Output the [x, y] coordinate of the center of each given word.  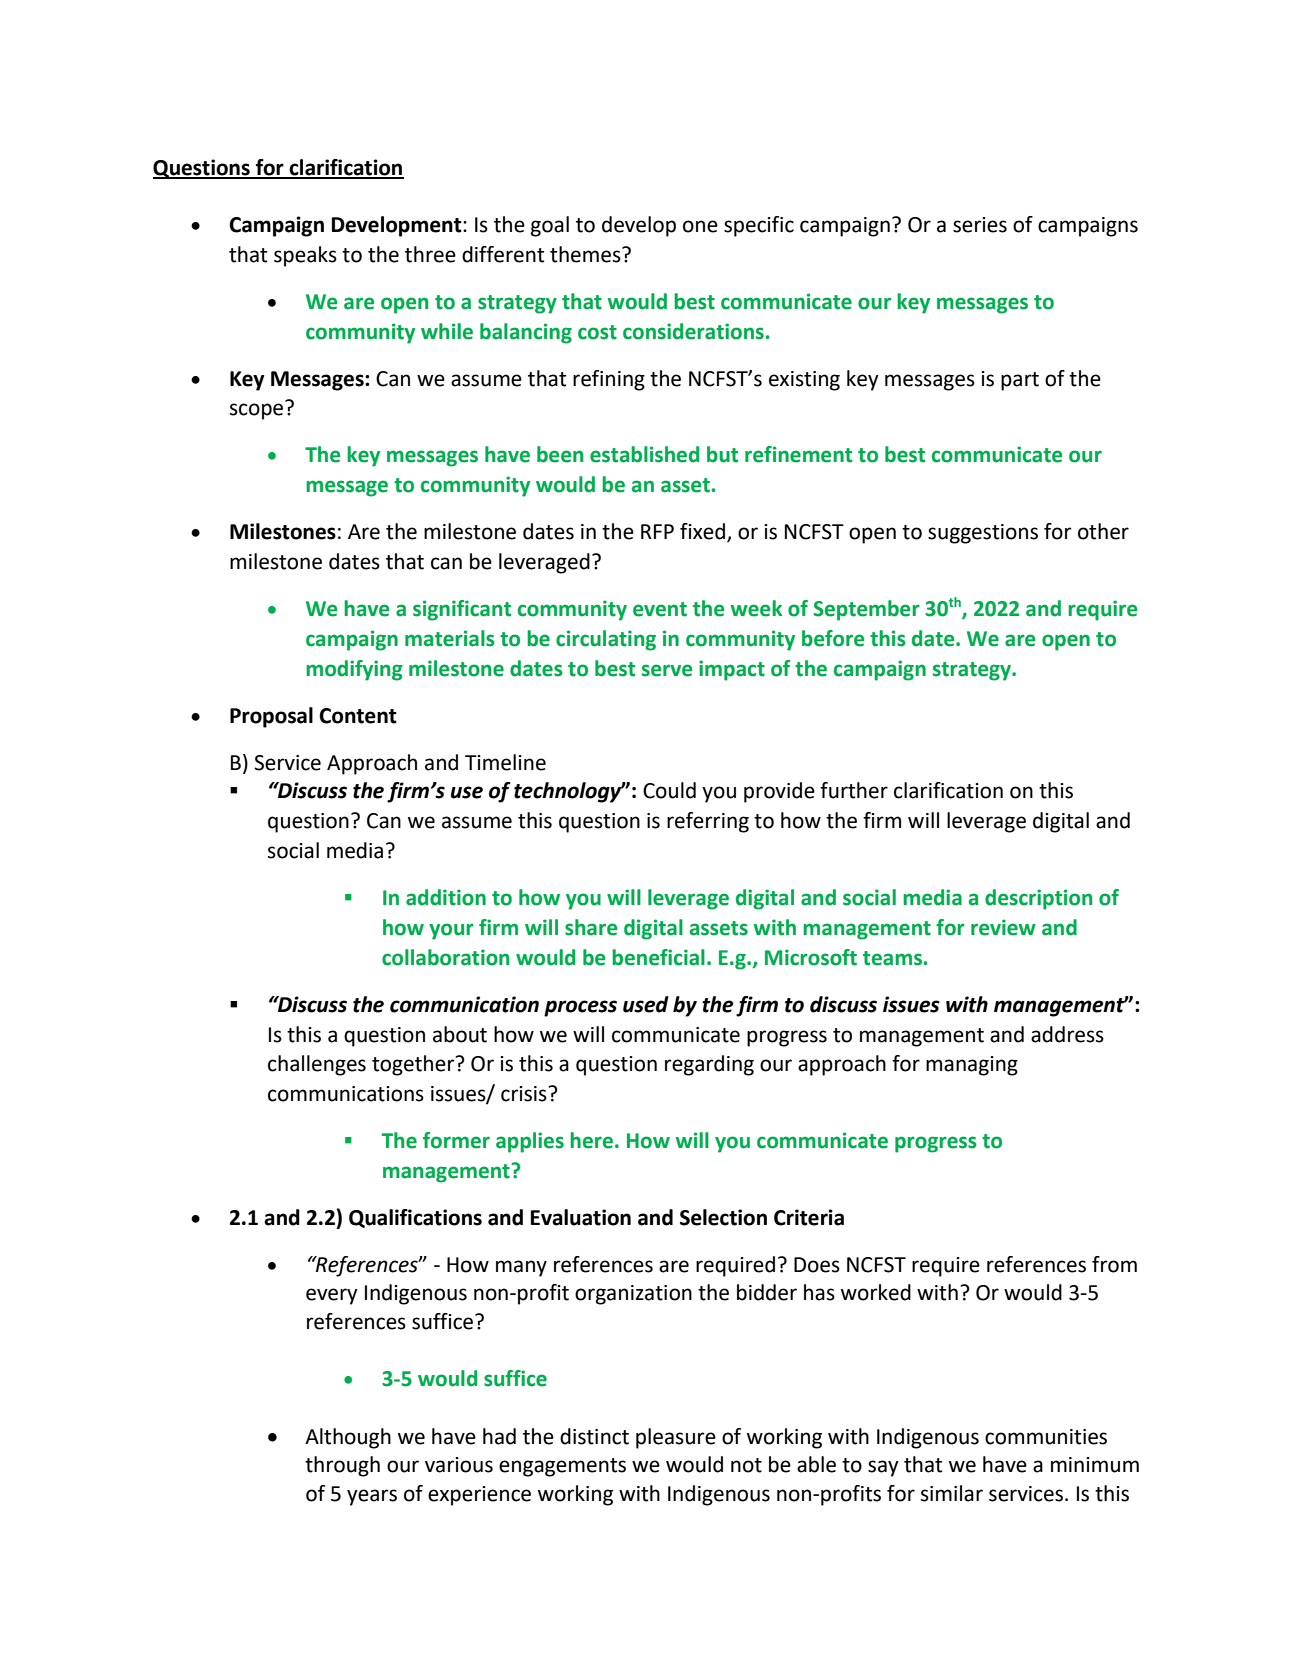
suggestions [983, 534]
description [1038, 899]
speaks [305, 256]
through [342, 1466]
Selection [723, 1217]
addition [446, 897]
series [980, 225]
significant [462, 610]
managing [972, 1066]
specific [759, 226]
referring [708, 822]
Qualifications [415, 1218]
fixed [704, 532]
